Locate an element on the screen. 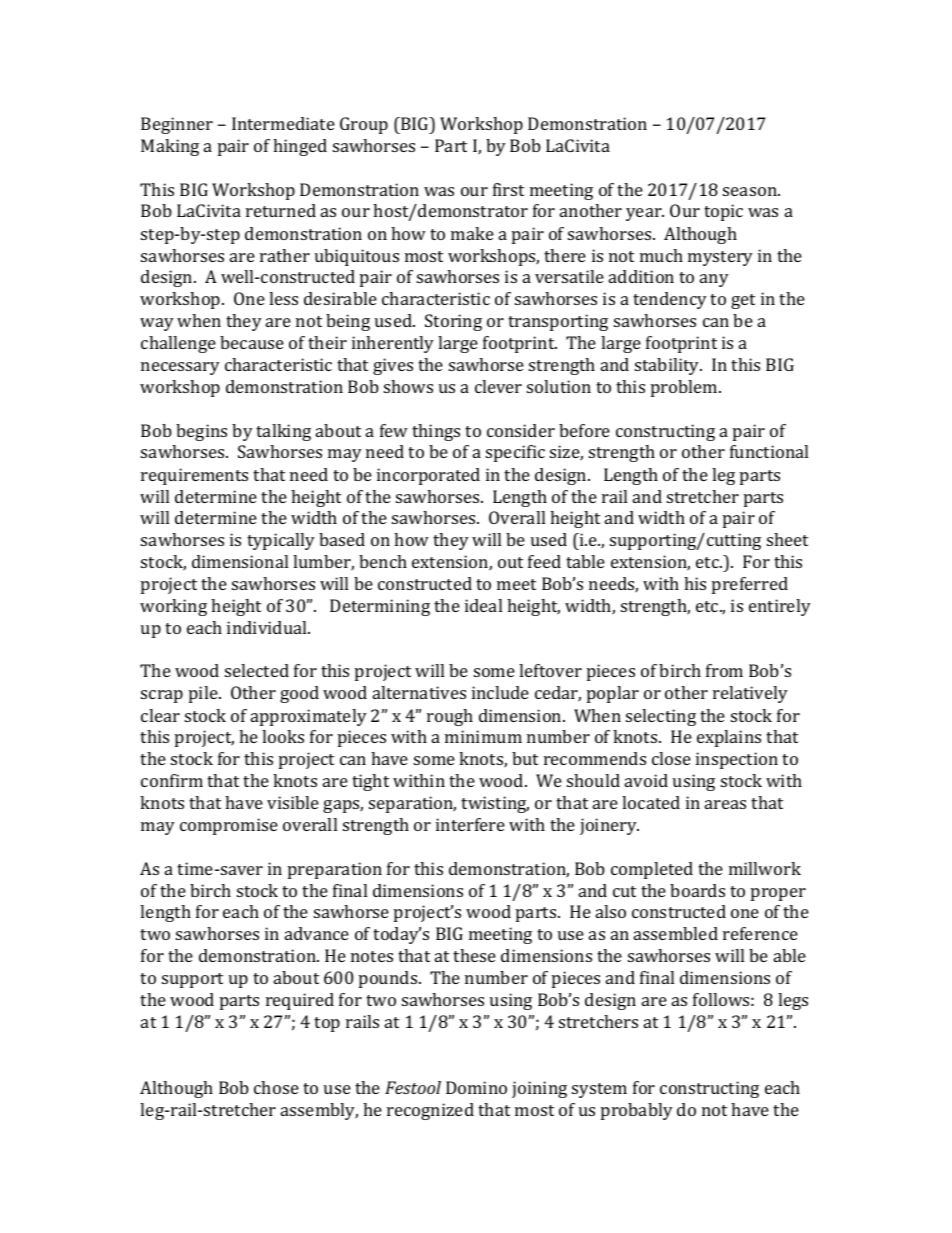  Intermediate is located at coordinates (283, 123).
